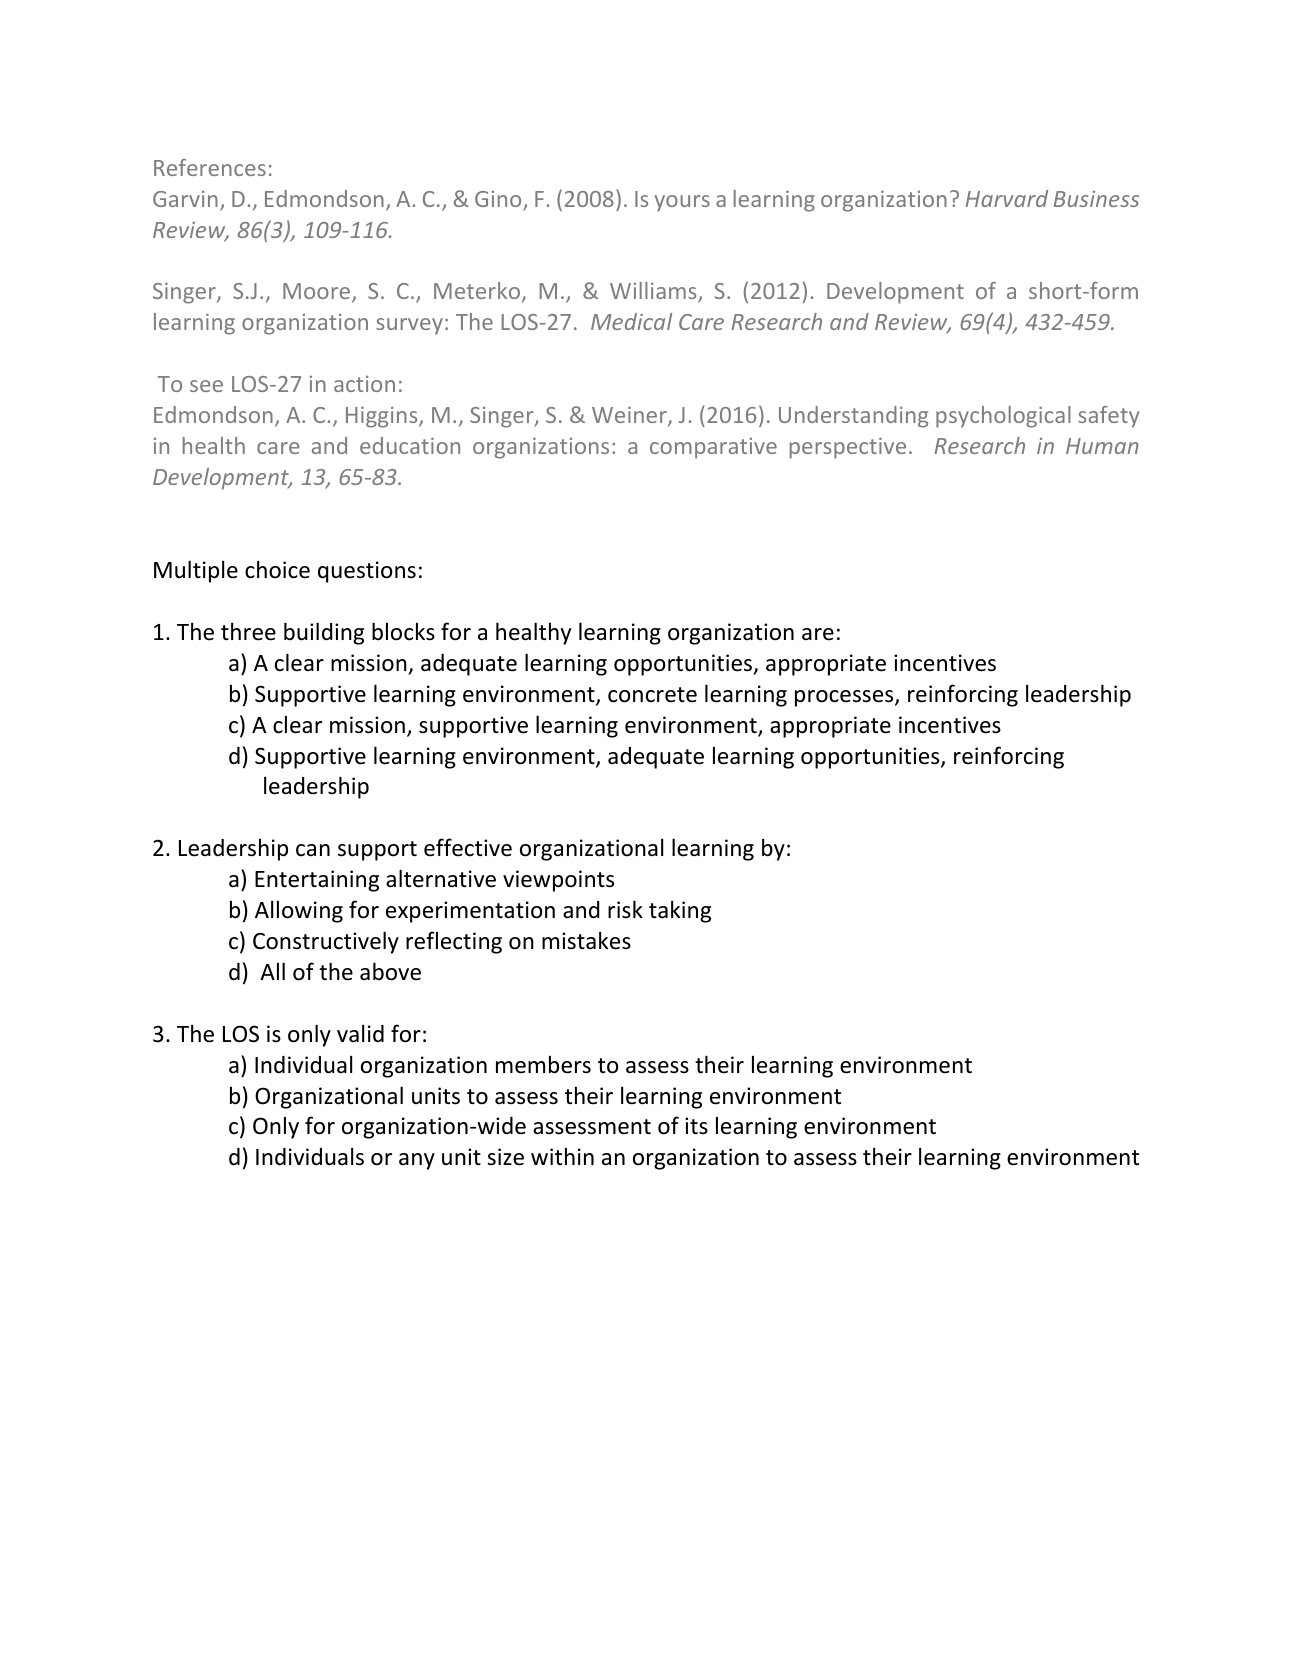 The image size is (1292, 1672). What do you see at coordinates (682, 203) in the page?
I see `yours` at bounding box center [682, 203].
